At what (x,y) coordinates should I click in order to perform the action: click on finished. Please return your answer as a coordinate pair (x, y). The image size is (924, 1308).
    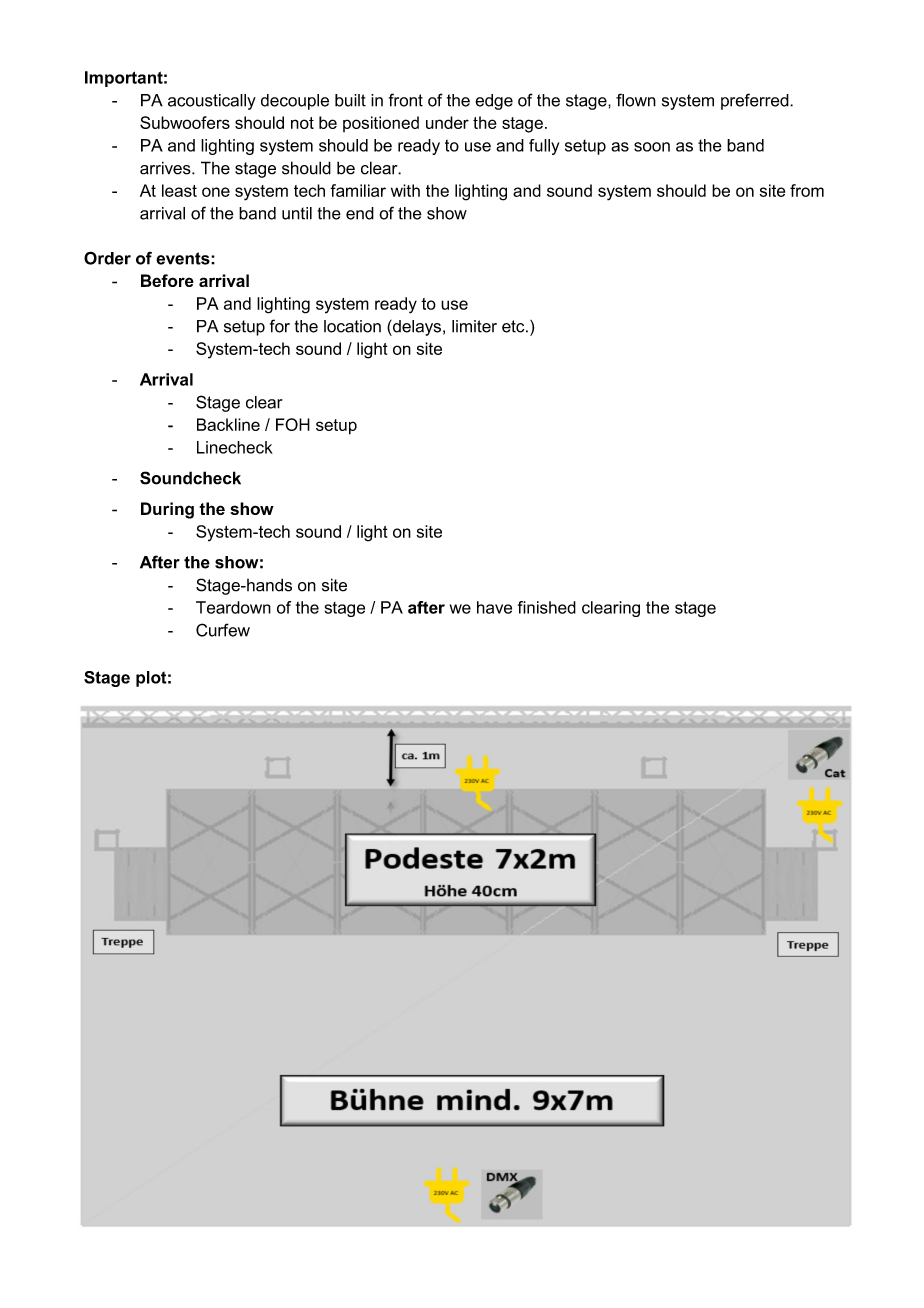
    Looking at the image, I should click on (547, 607).
